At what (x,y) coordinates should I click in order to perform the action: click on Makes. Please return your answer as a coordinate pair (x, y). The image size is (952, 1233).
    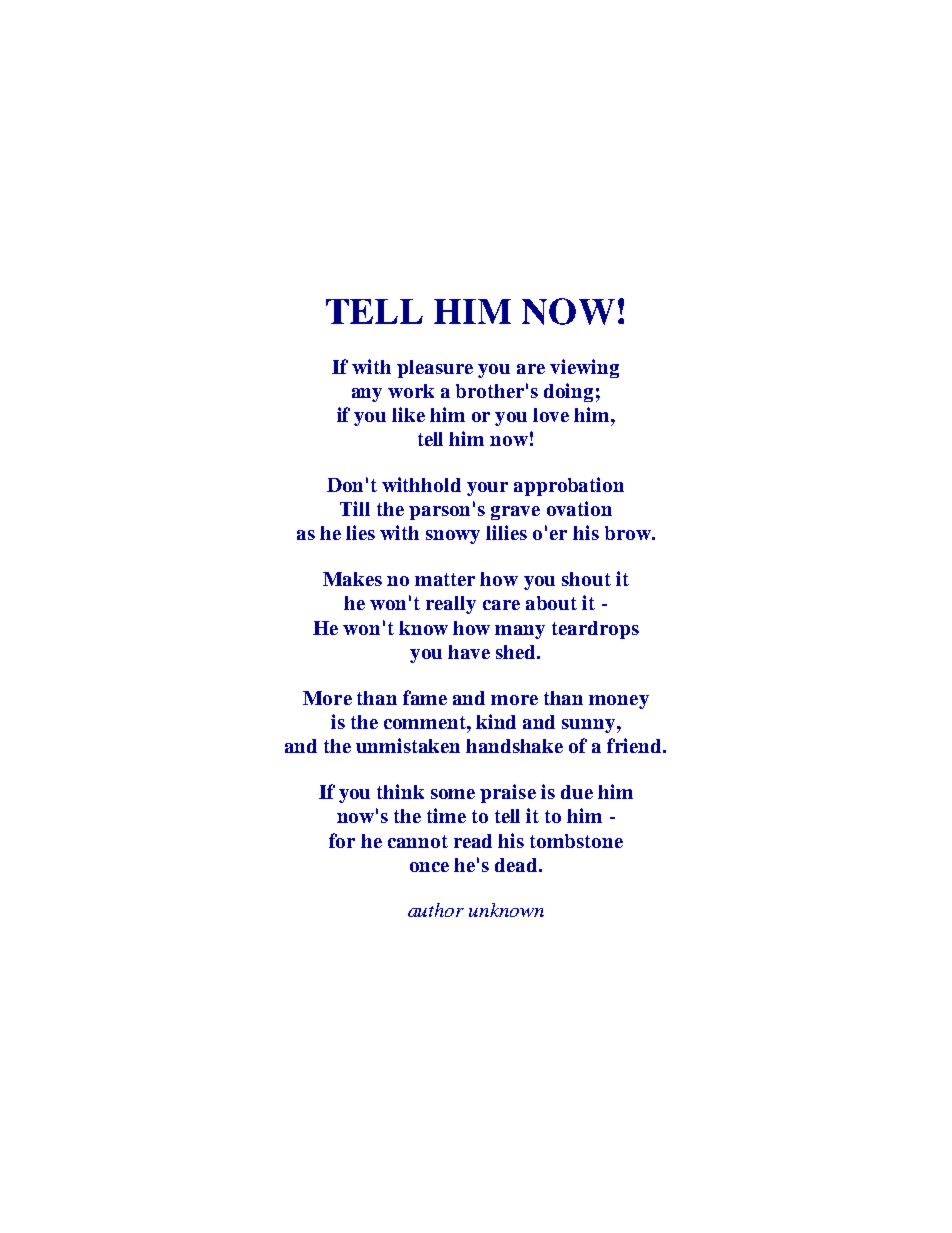
    Looking at the image, I should click on (352, 579).
